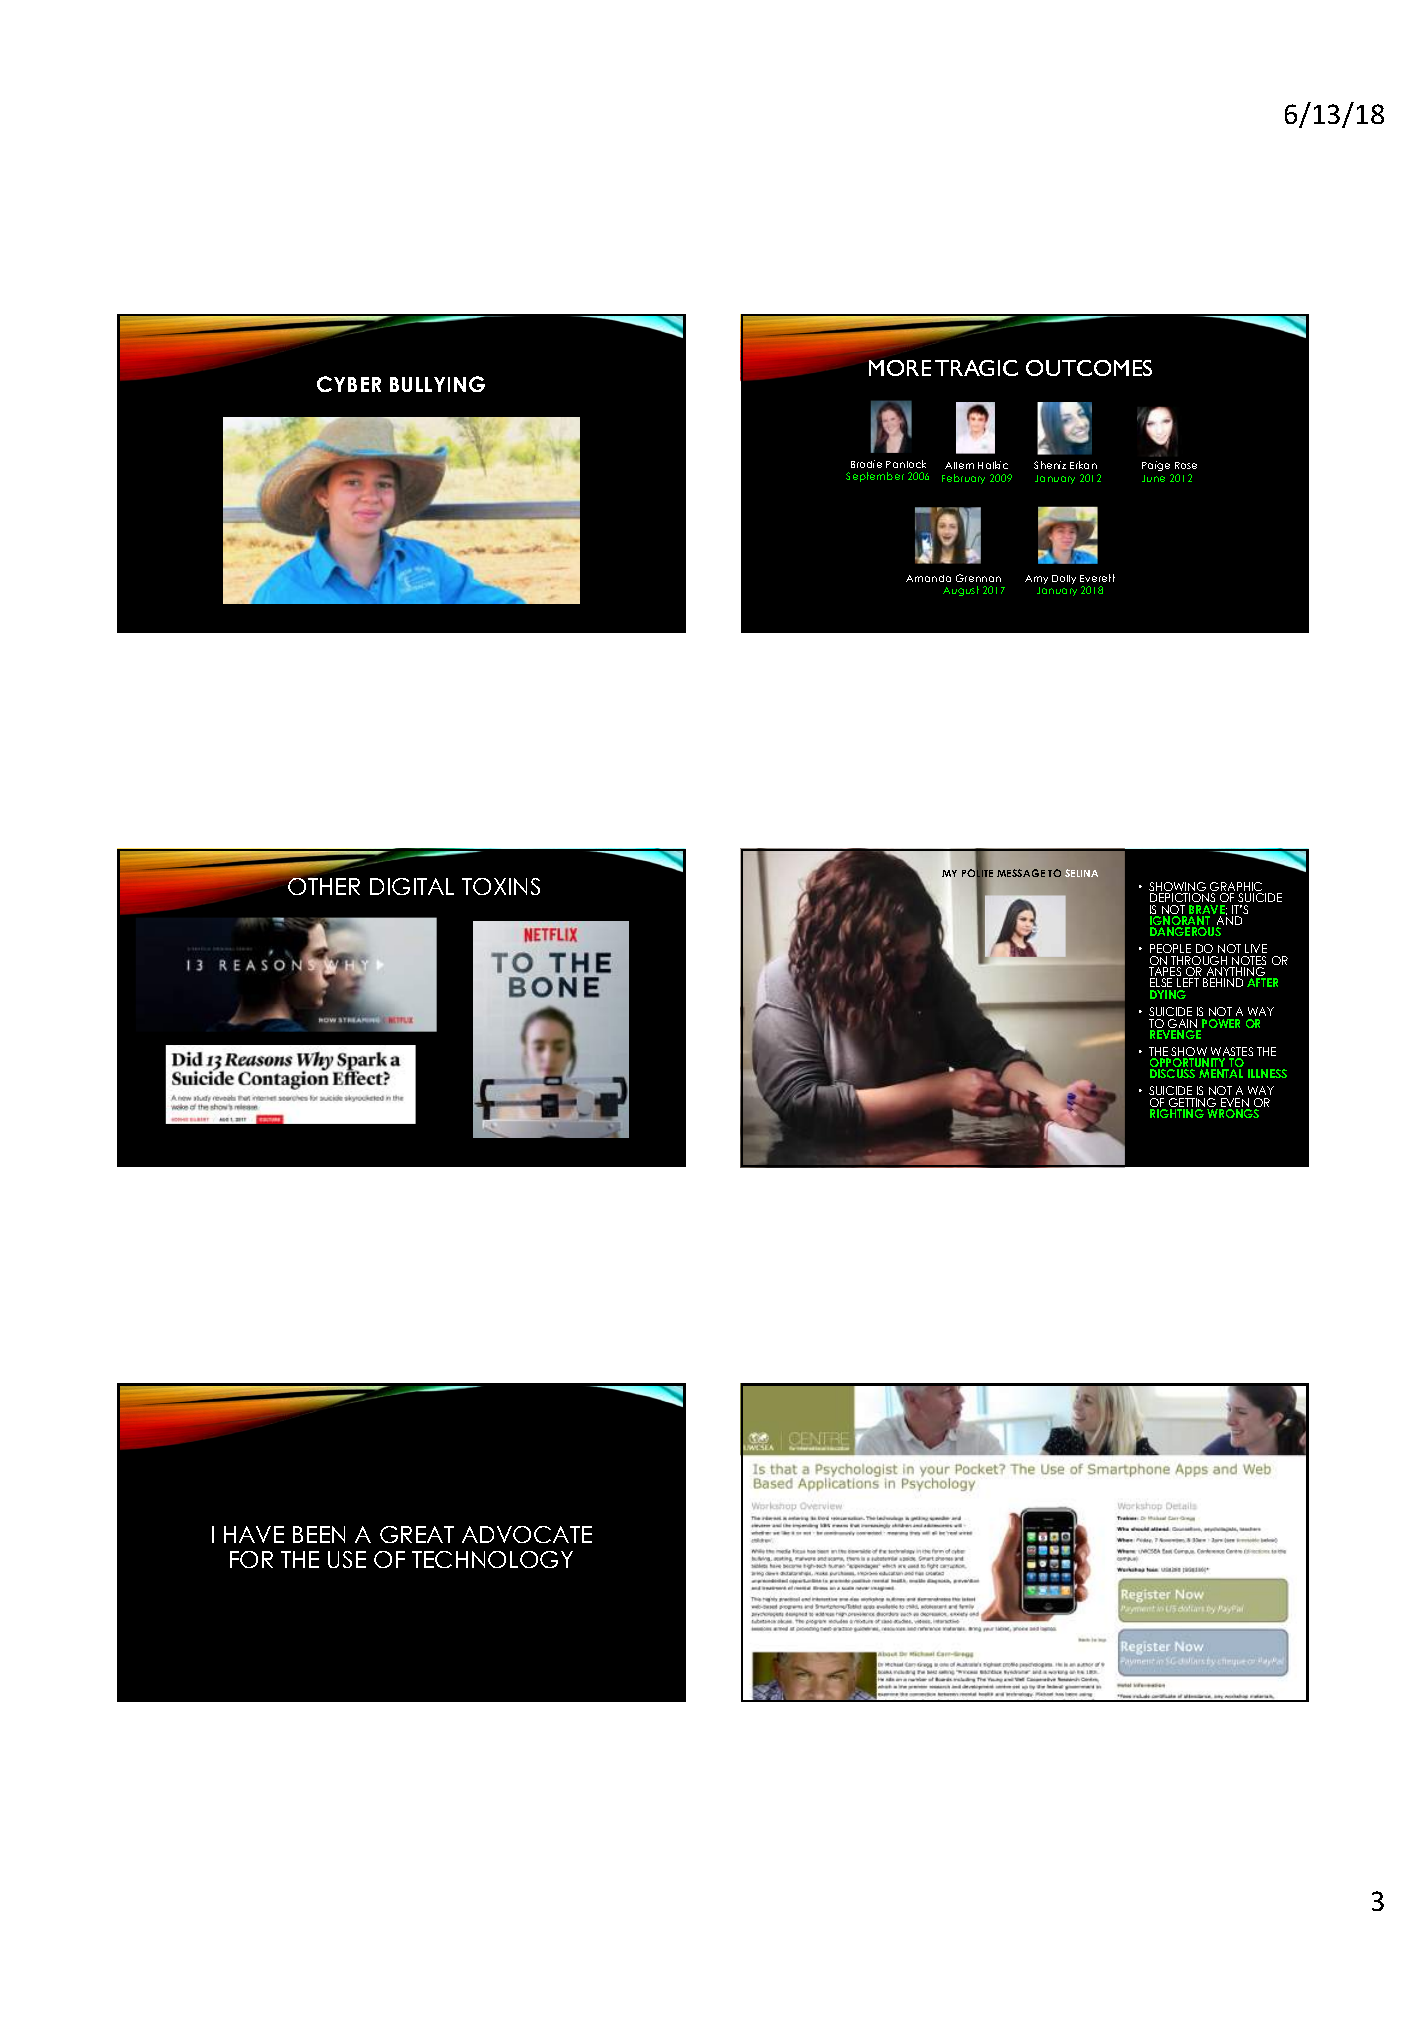  Describe the element at coordinates (866, 464) in the screenshot. I see `Brodie` at that location.
